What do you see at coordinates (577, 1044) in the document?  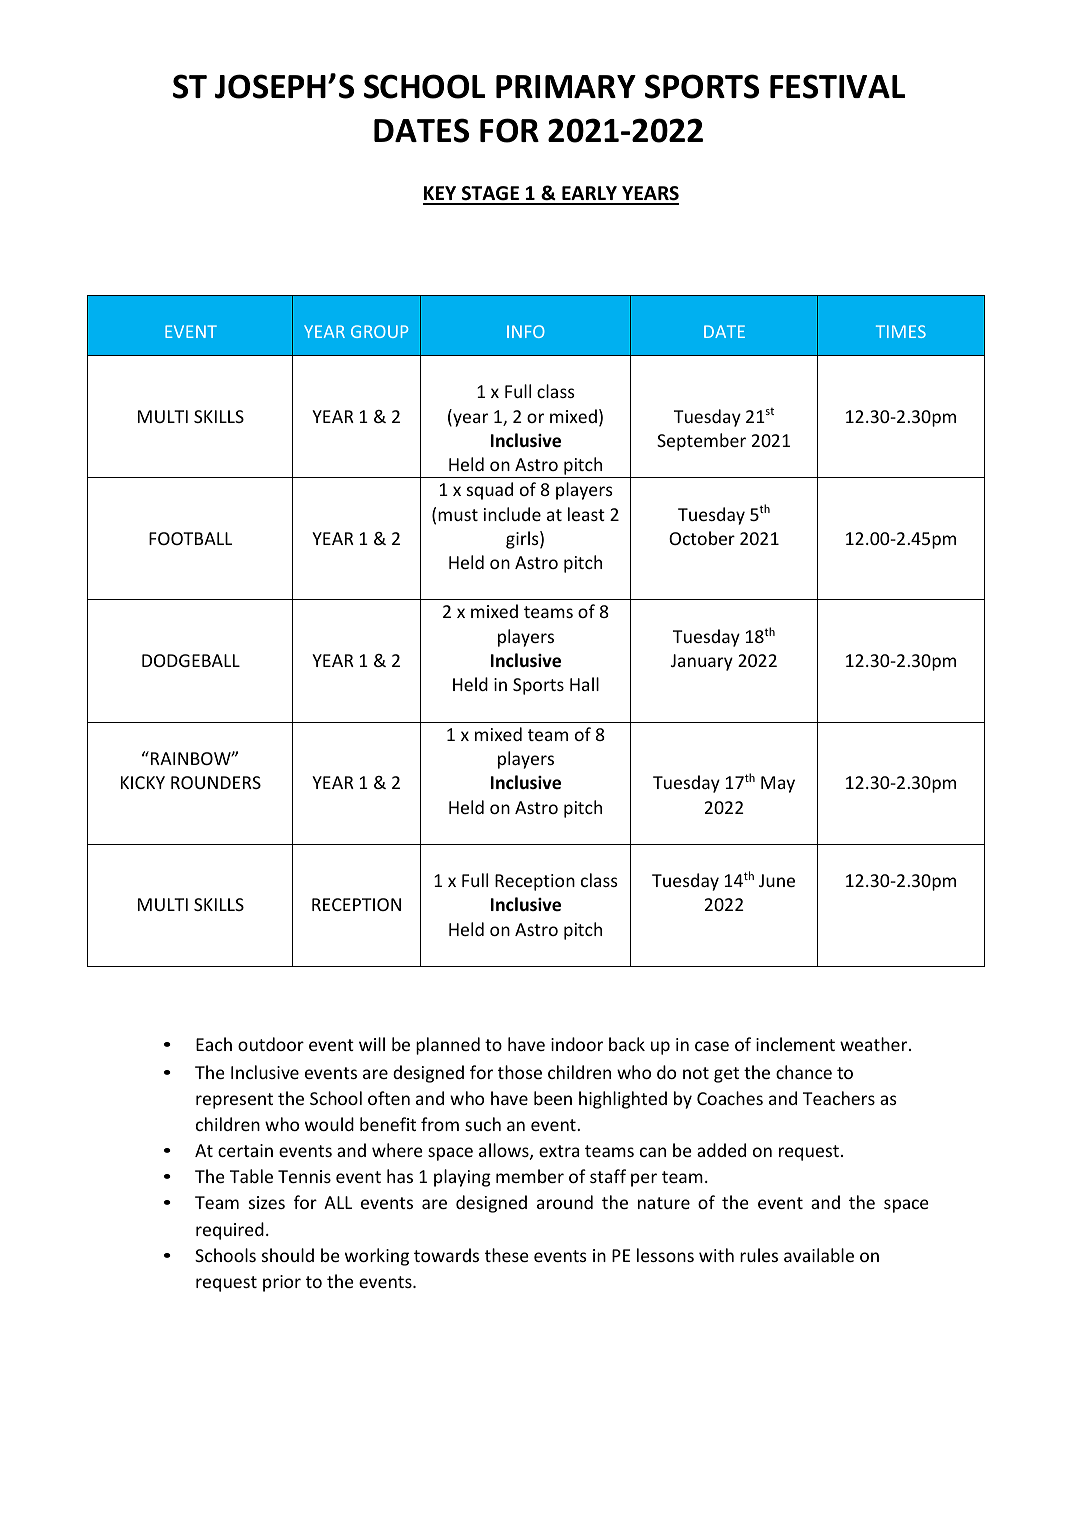 I see `indoor` at bounding box center [577, 1044].
